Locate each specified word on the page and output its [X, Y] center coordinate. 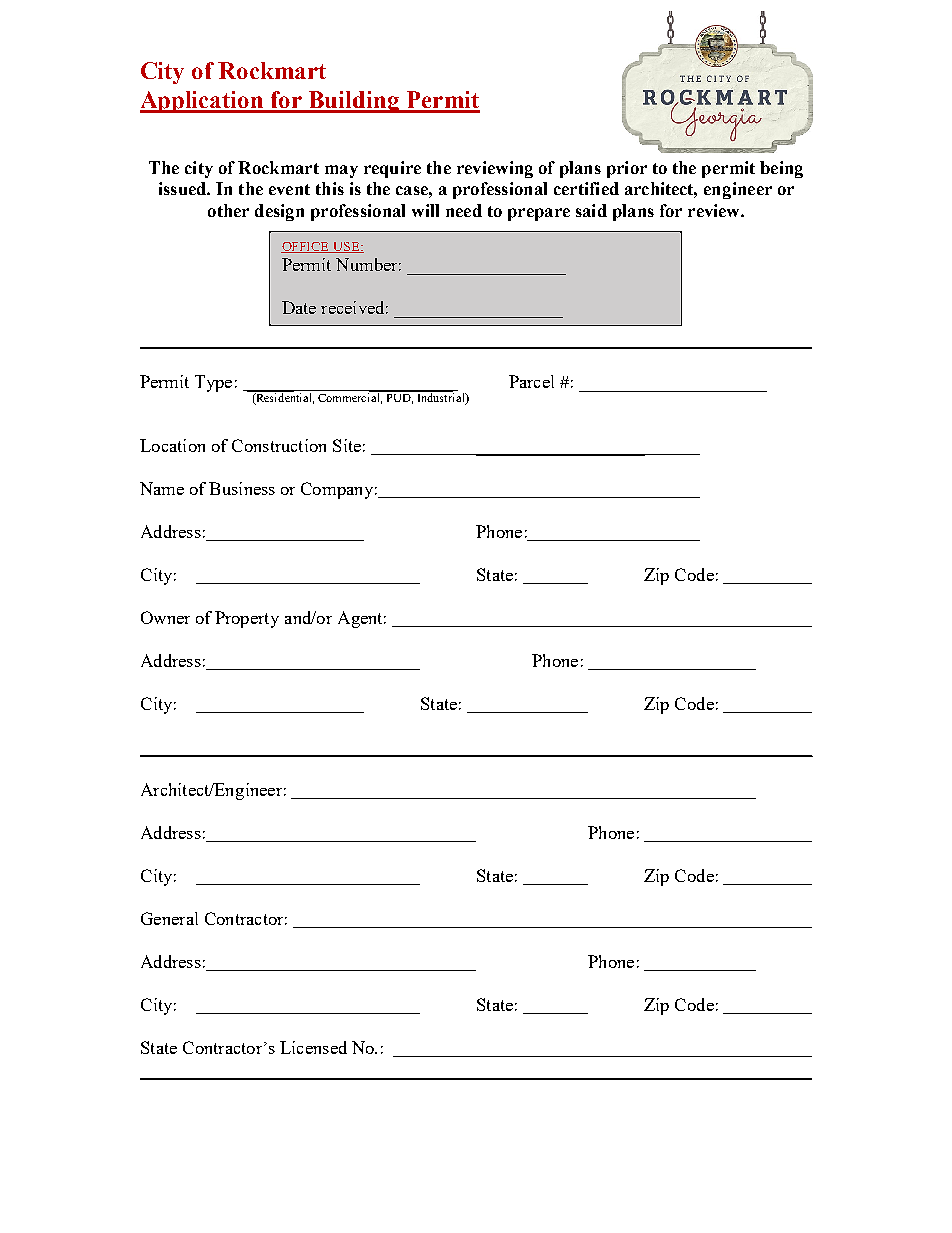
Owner [165, 617]
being [781, 169]
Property [247, 619]
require [392, 169]
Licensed [313, 1047]
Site [347, 445]
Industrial [441, 398]
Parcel [531, 381]
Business [242, 488]
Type [213, 383]
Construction [279, 445]
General [169, 918]
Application [203, 102]
